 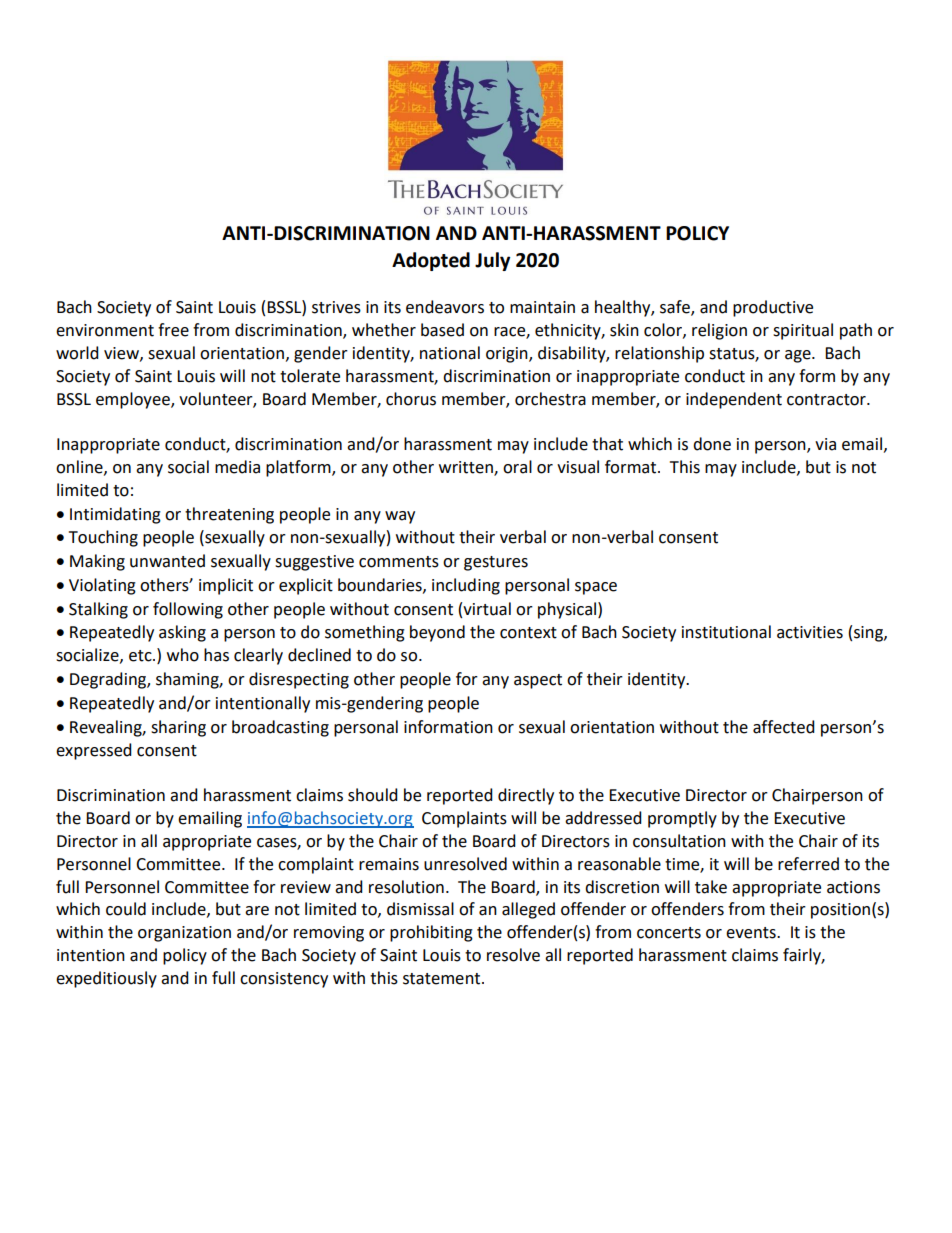 I want to click on aspect, so click(x=538, y=681).
